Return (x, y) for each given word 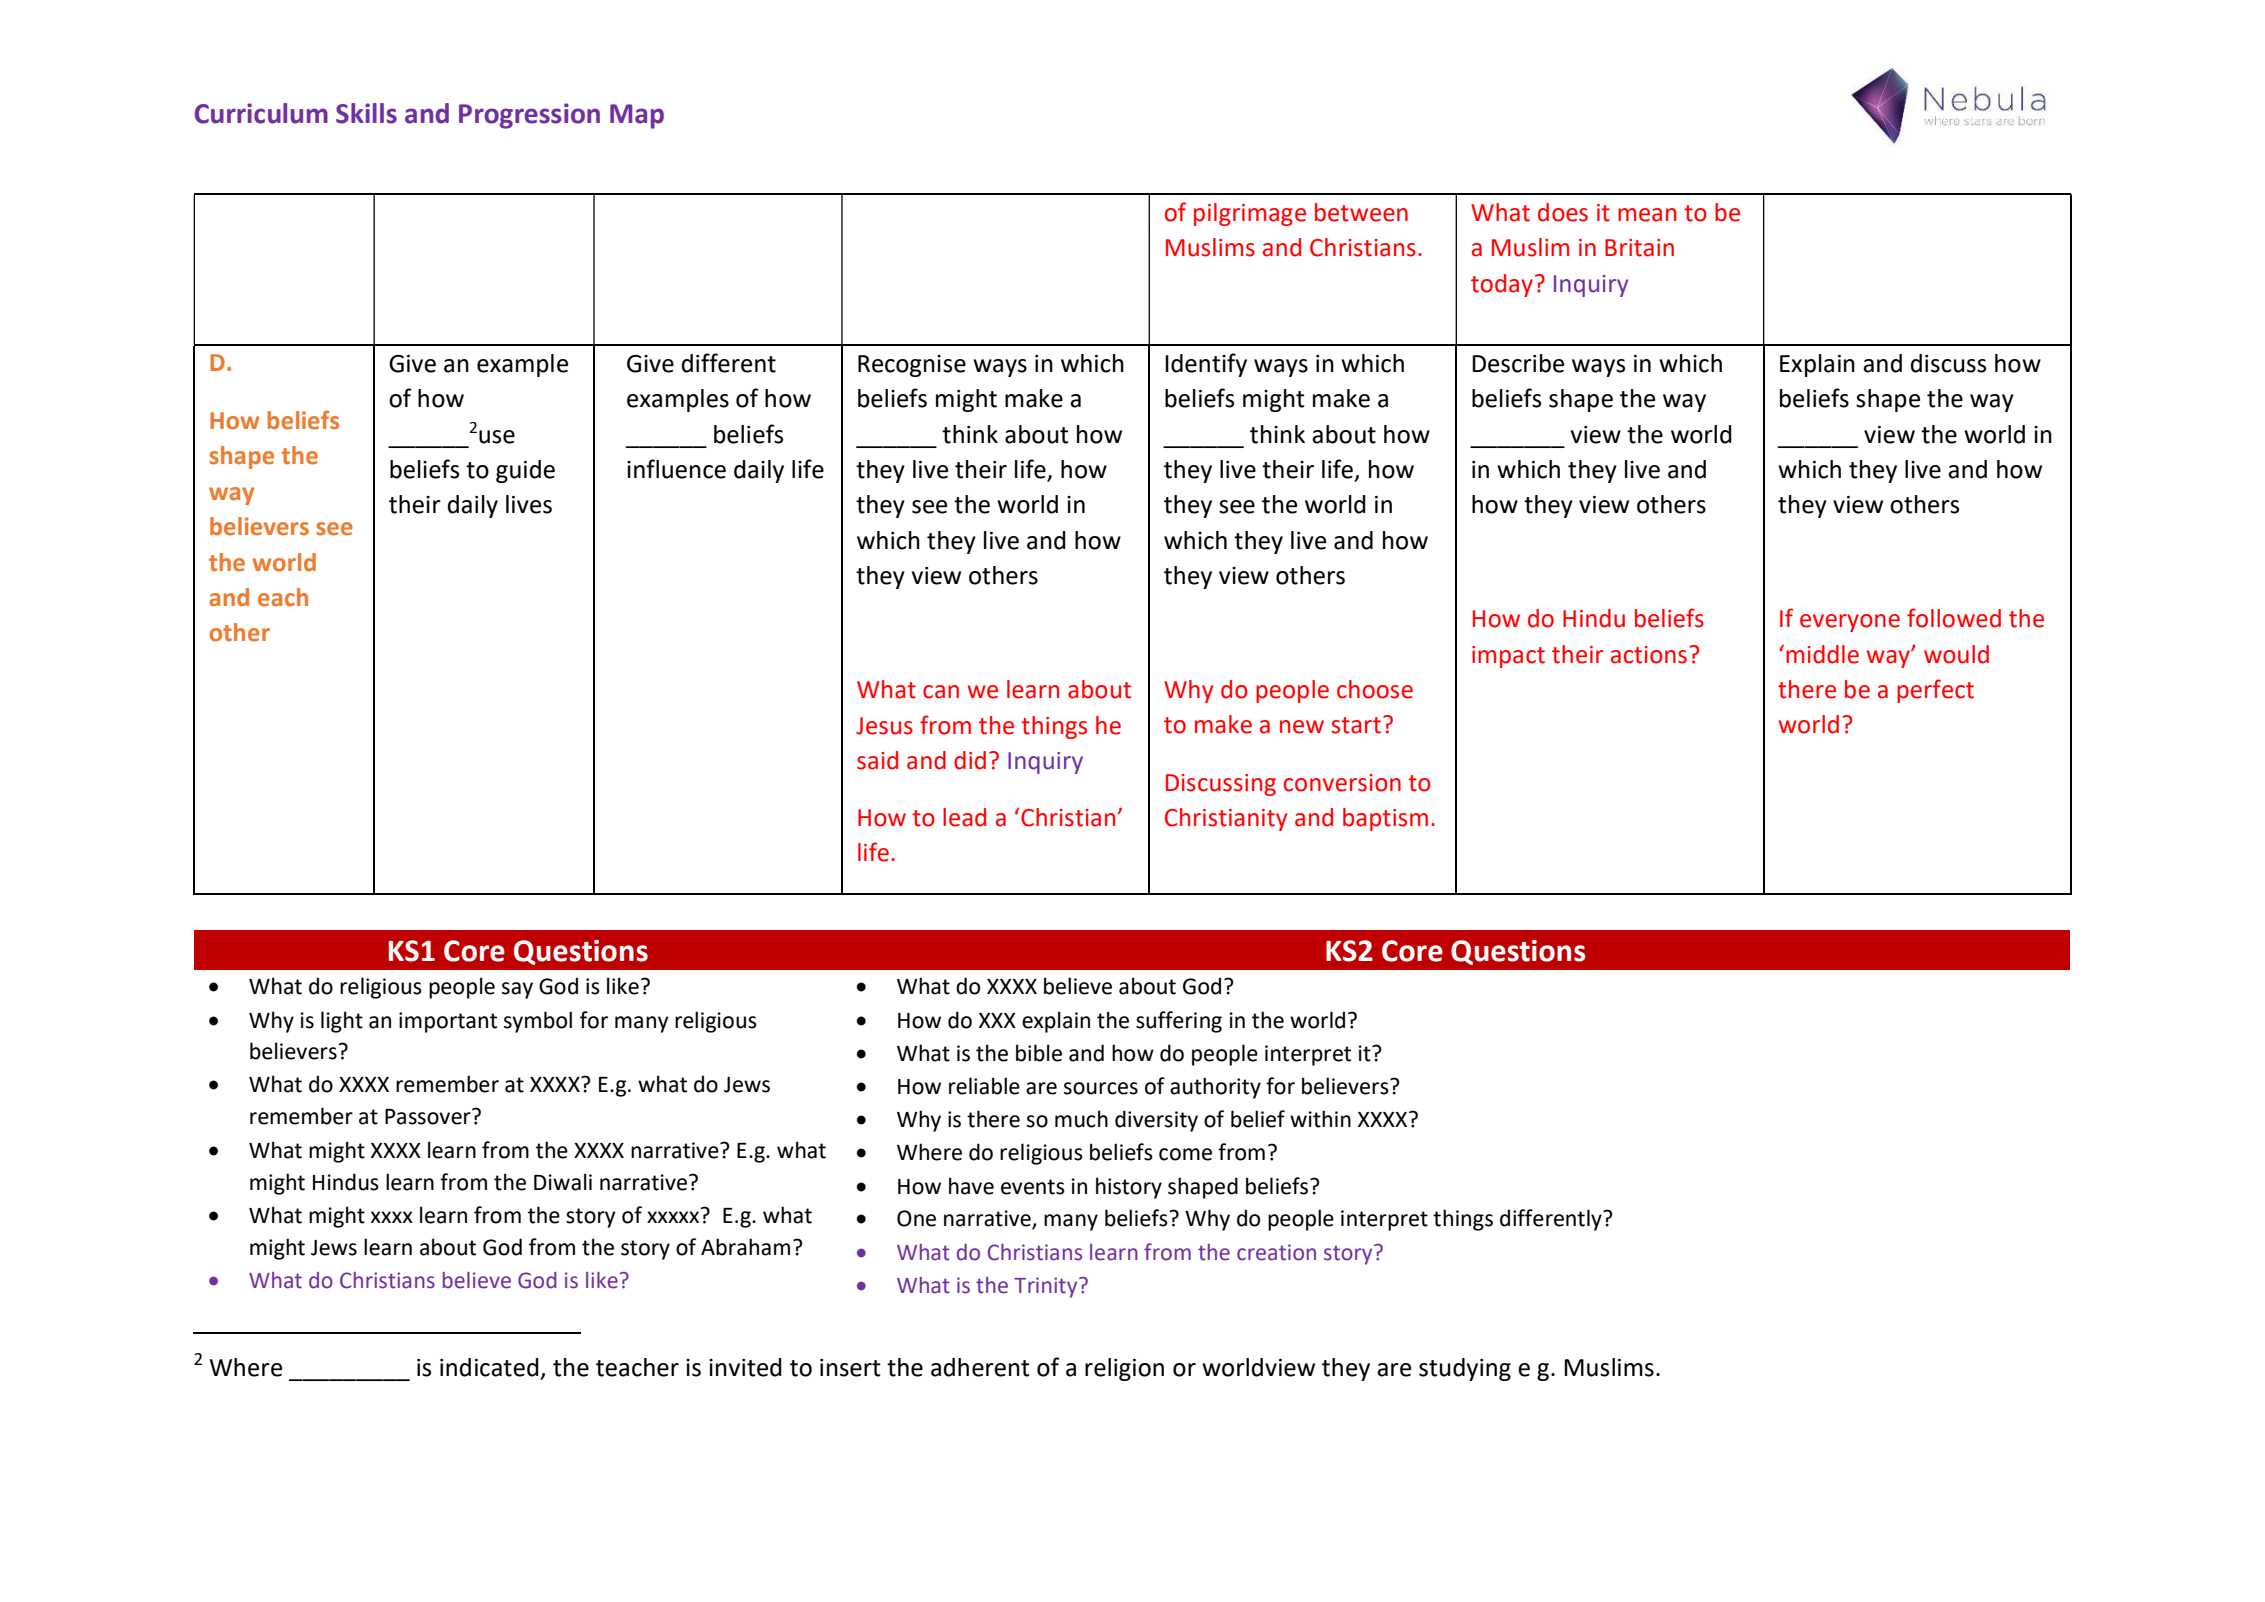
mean (1647, 215)
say (517, 990)
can (941, 692)
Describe (1518, 363)
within (1320, 1119)
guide (525, 471)
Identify (1206, 365)
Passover (429, 1116)
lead (964, 817)
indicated (489, 1367)
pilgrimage (1250, 214)
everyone (1850, 623)
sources (1101, 1088)
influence (676, 469)
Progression (529, 116)
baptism (1385, 819)
